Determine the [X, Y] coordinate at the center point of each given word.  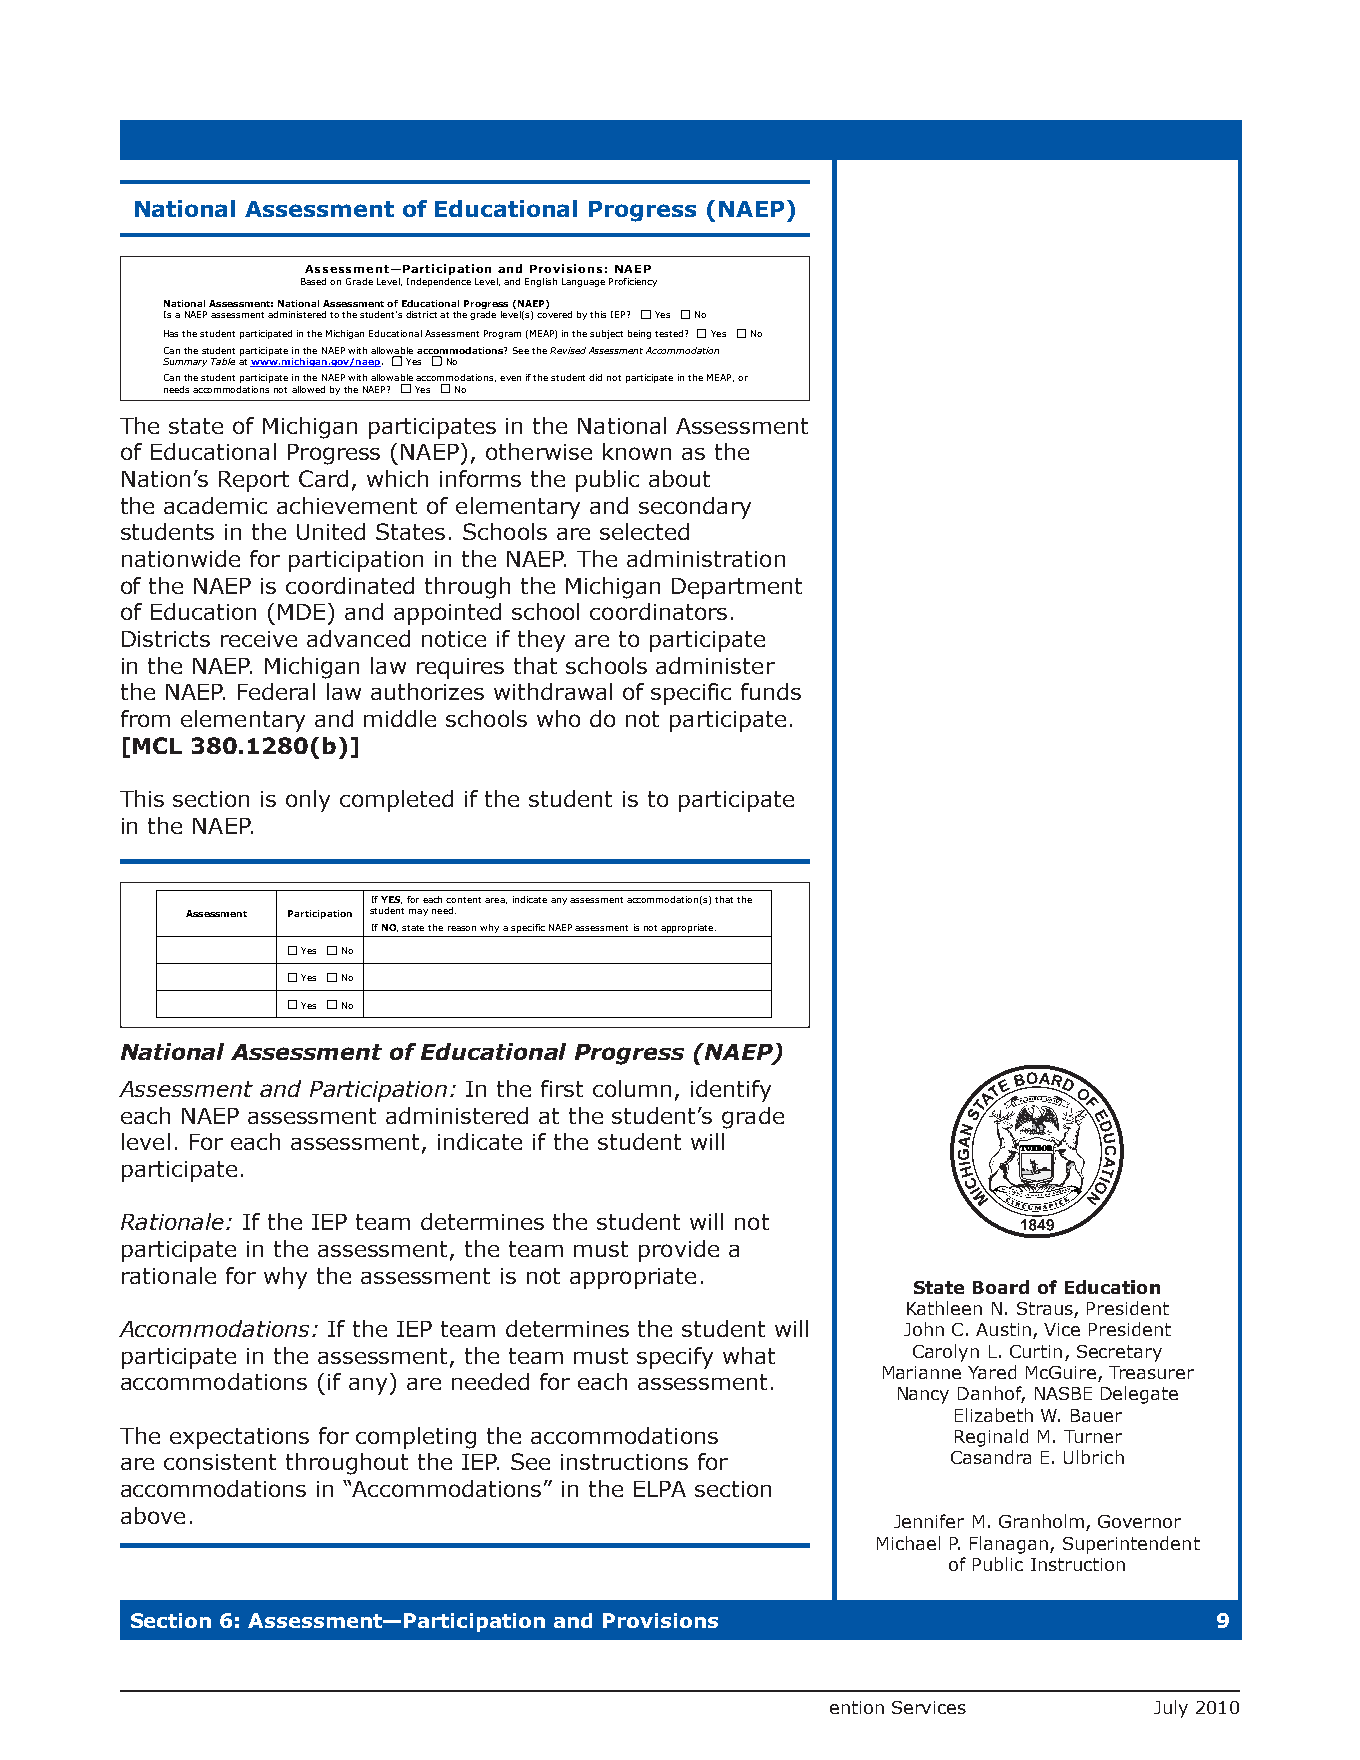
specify [675, 1358]
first [562, 1088]
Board [1001, 1287]
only [308, 801]
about [679, 478]
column [632, 1088]
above [153, 1515]
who [558, 718]
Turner [1093, 1436]
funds [771, 691]
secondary [695, 508]
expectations [239, 1438]
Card [323, 478]
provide [679, 1251]
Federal [276, 691]
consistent [220, 1462]
